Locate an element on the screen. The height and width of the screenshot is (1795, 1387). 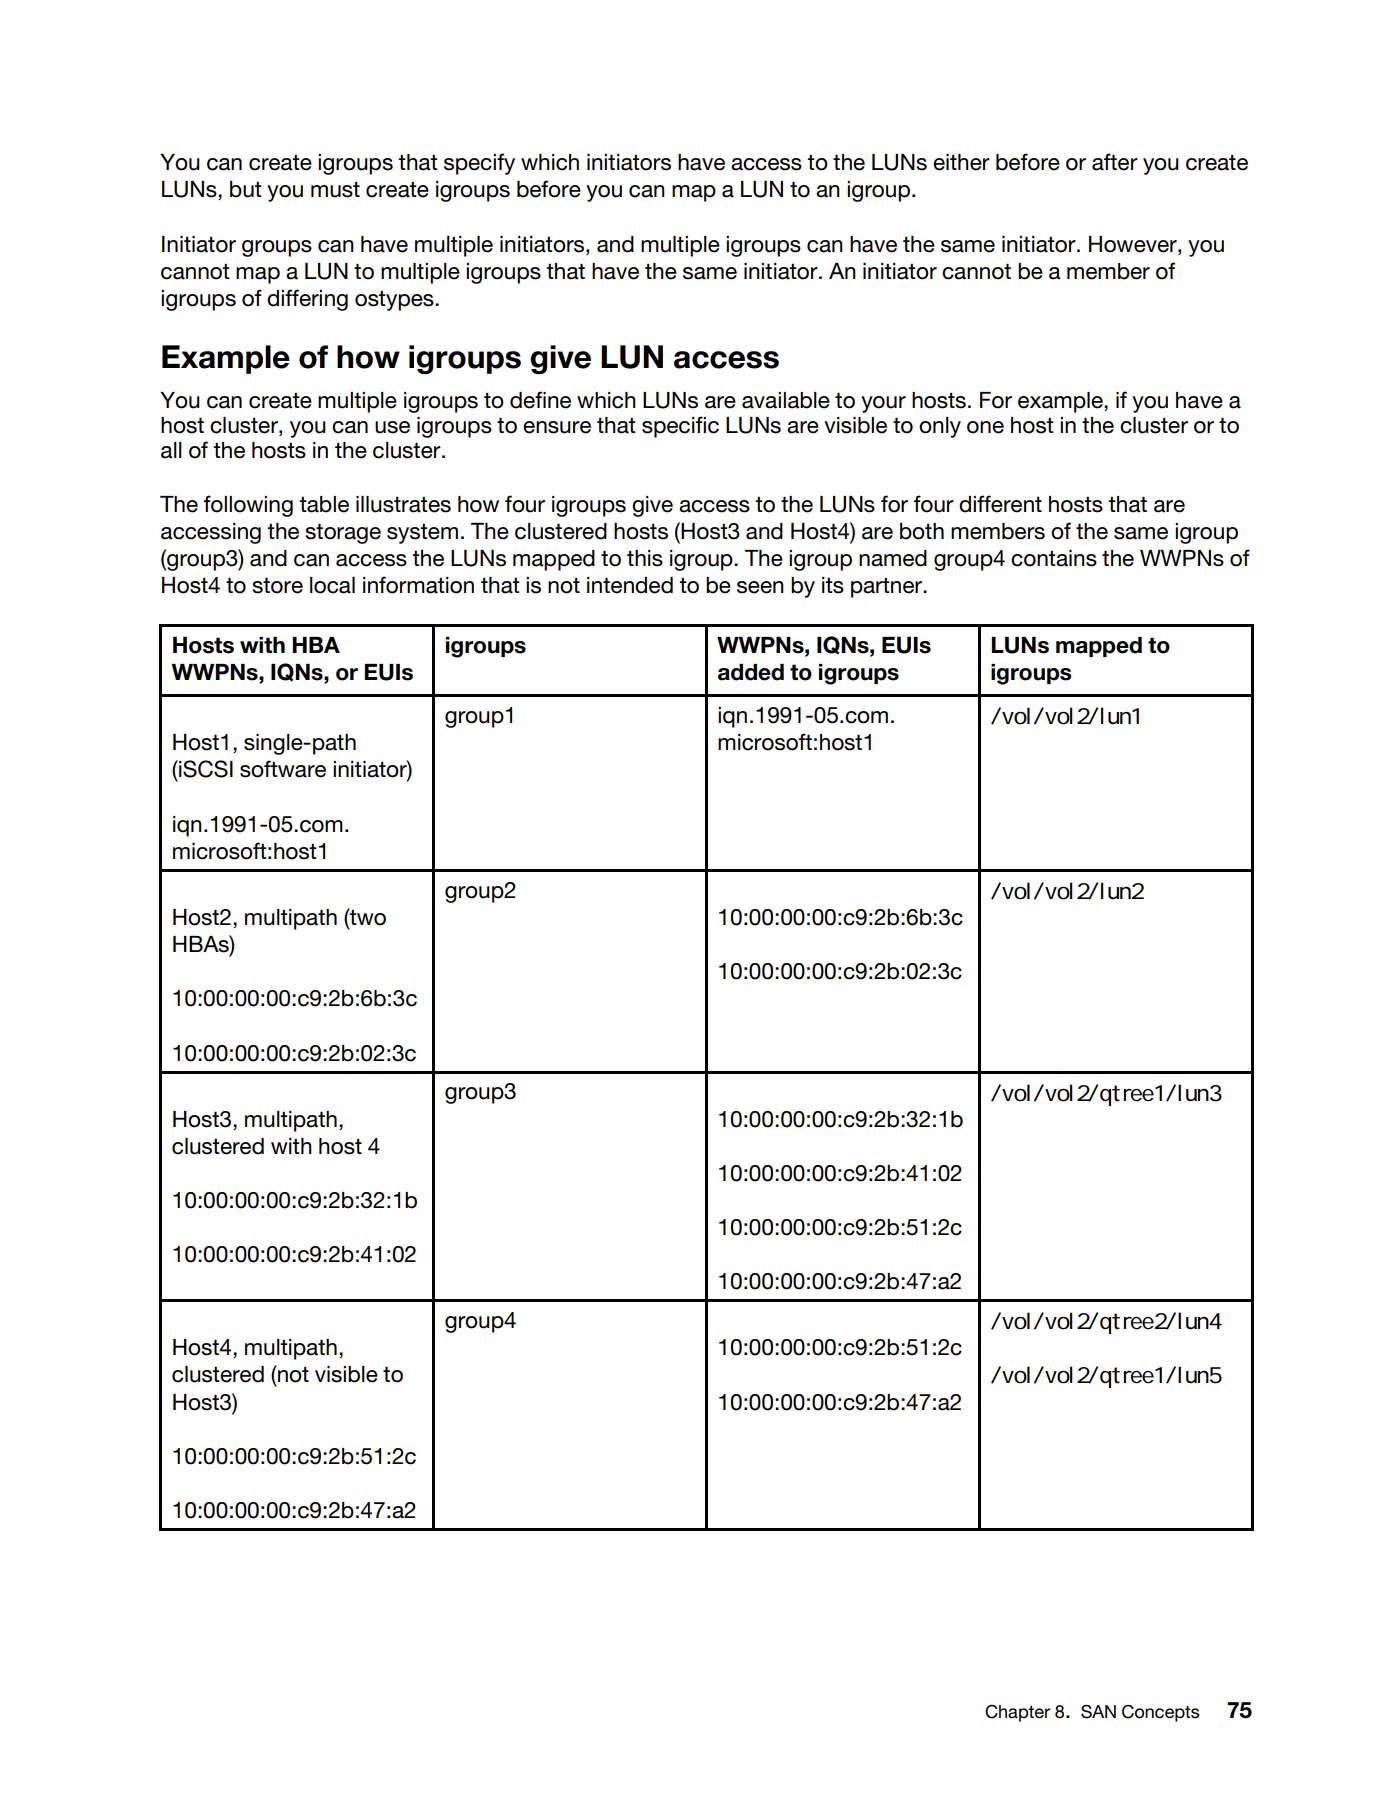
local is located at coordinates (332, 585).
